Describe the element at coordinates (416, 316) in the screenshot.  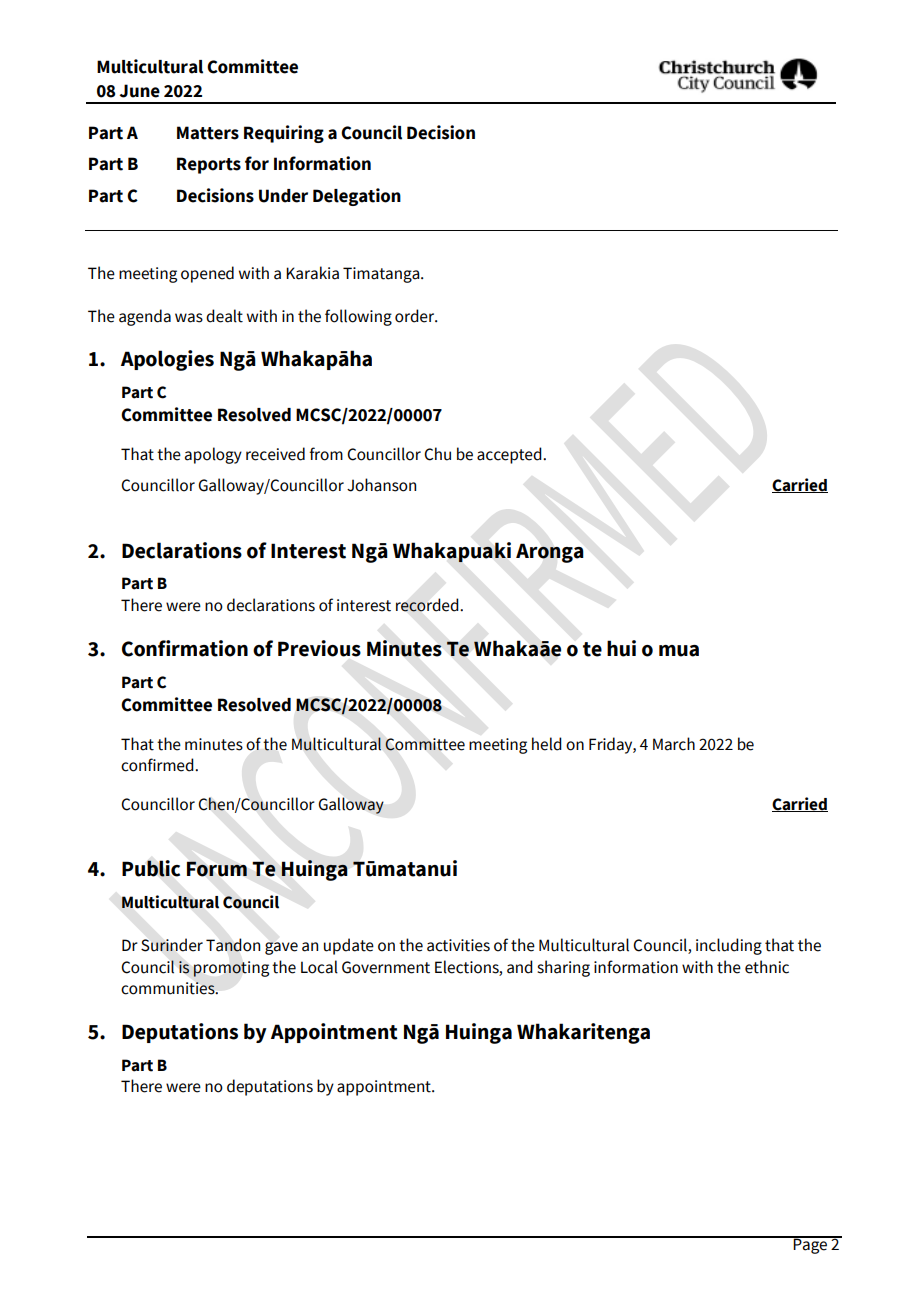
I see `order` at that location.
